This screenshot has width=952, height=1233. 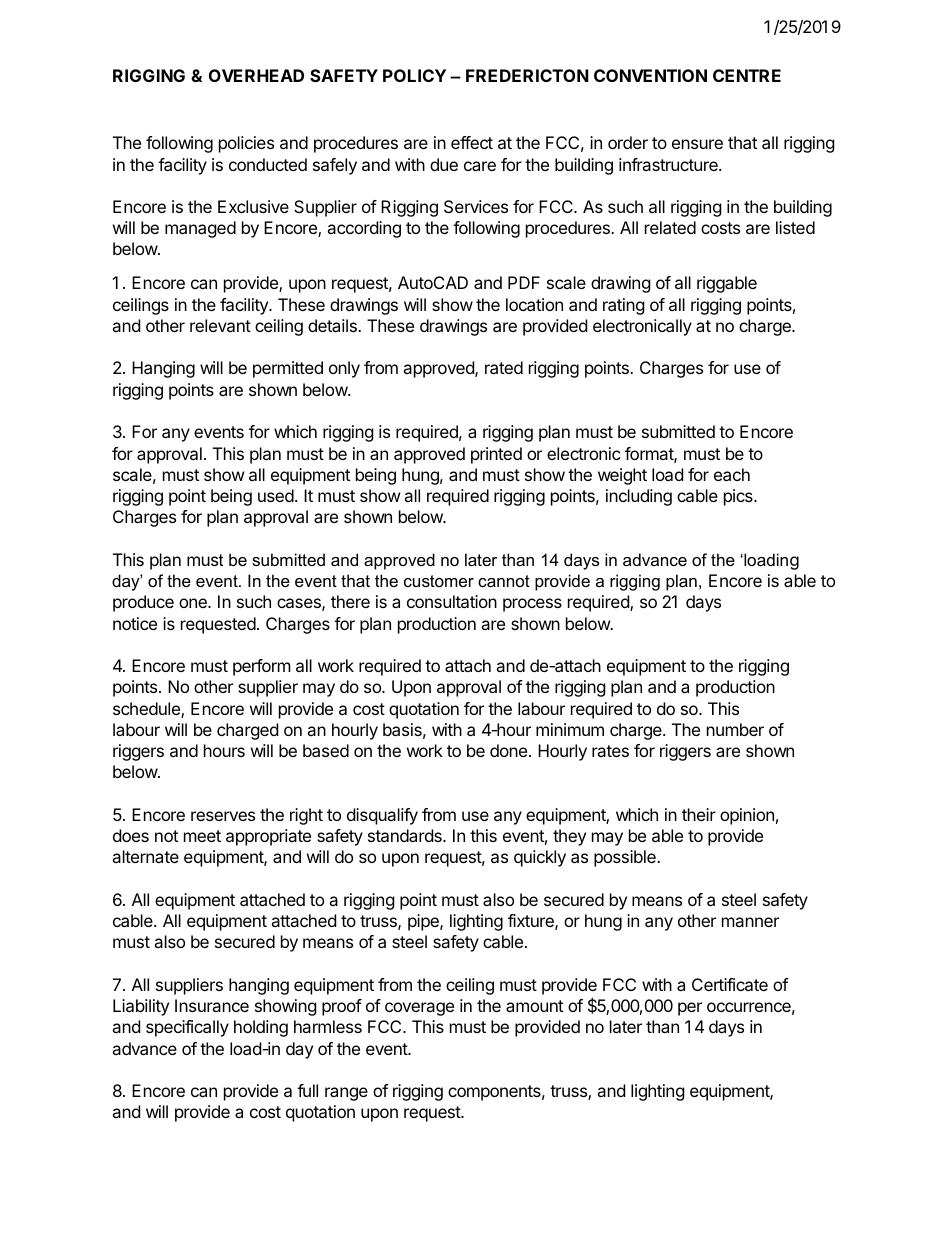 What do you see at coordinates (699, 814) in the screenshot?
I see `their` at bounding box center [699, 814].
